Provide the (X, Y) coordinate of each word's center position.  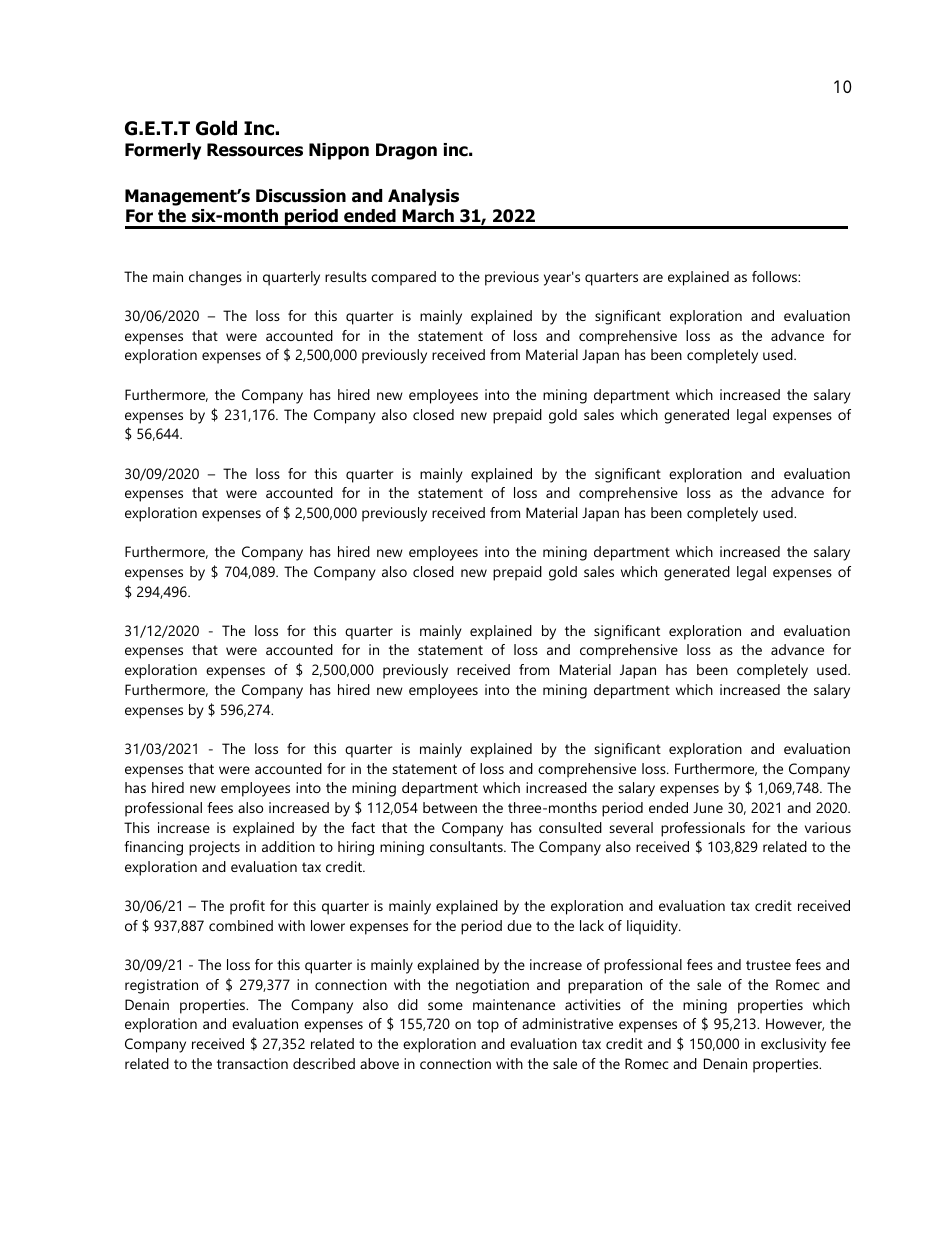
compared (403, 278)
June (708, 807)
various (828, 827)
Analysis (423, 197)
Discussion (301, 196)
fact (363, 827)
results (346, 276)
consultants (467, 846)
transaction (252, 1063)
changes (215, 278)
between (450, 807)
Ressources (255, 150)
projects (214, 848)
